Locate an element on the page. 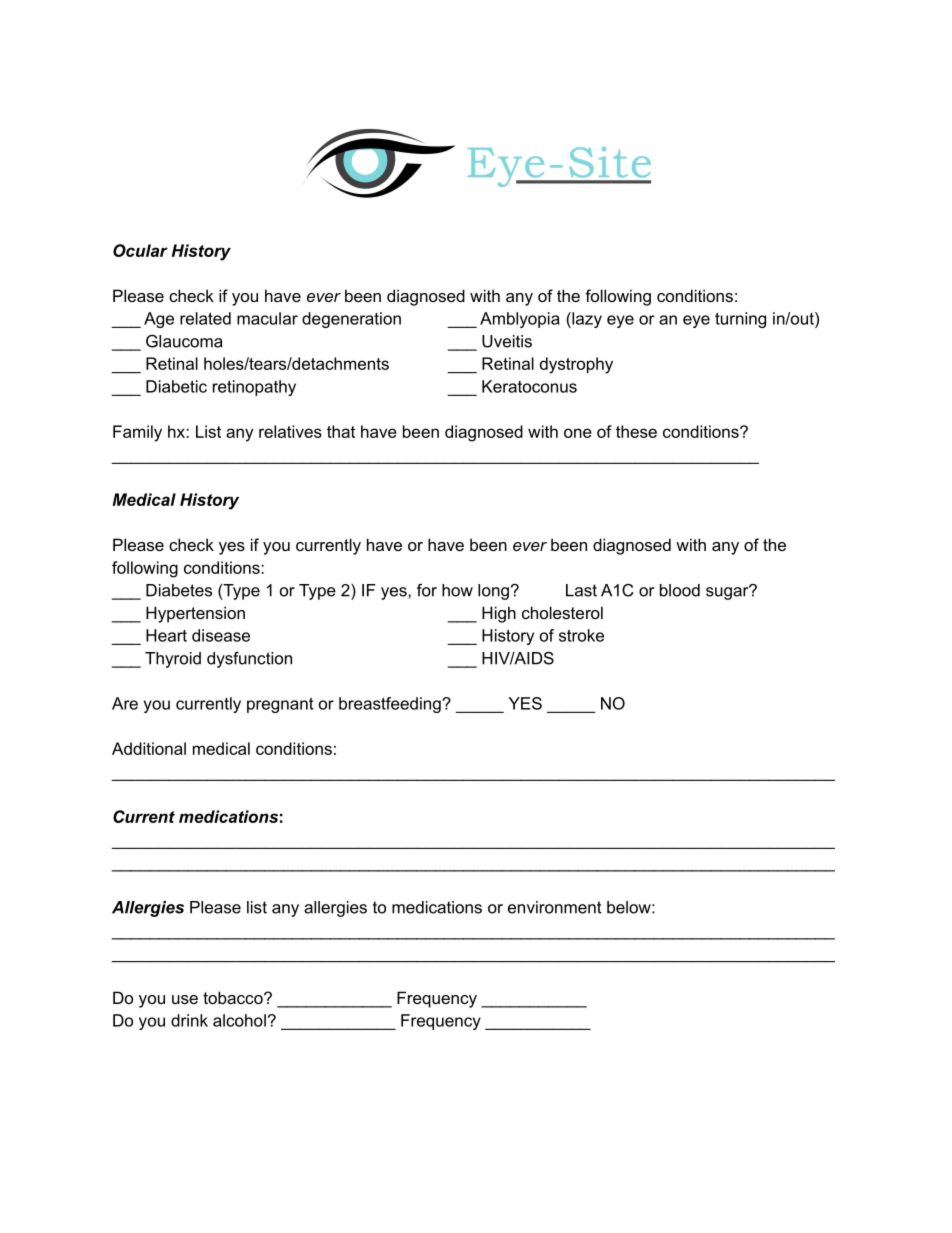 The image size is (952, 1233). Ocular is located at coordinates (140, 250).
